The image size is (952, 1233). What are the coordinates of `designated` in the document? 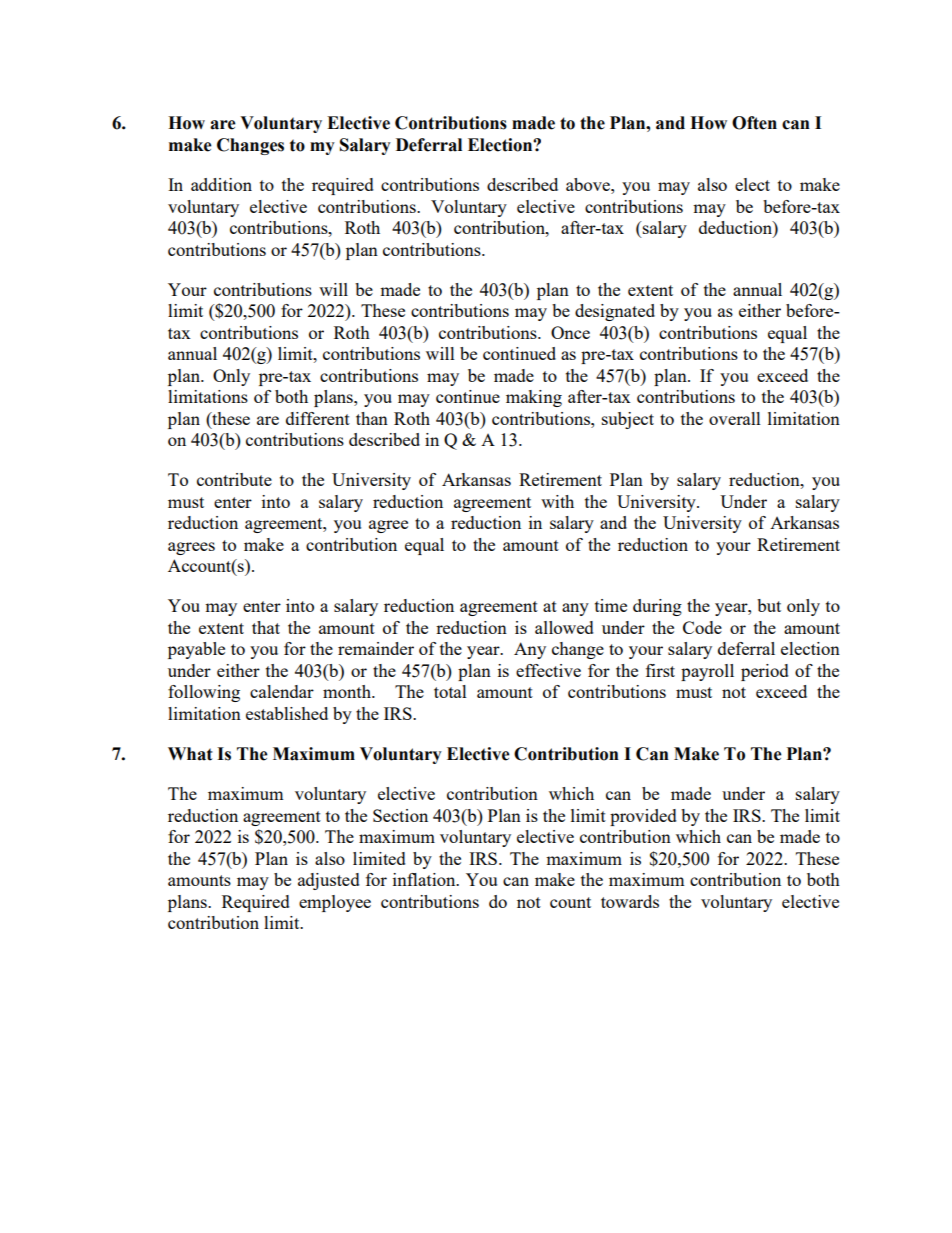 It's located at (615, 312).
